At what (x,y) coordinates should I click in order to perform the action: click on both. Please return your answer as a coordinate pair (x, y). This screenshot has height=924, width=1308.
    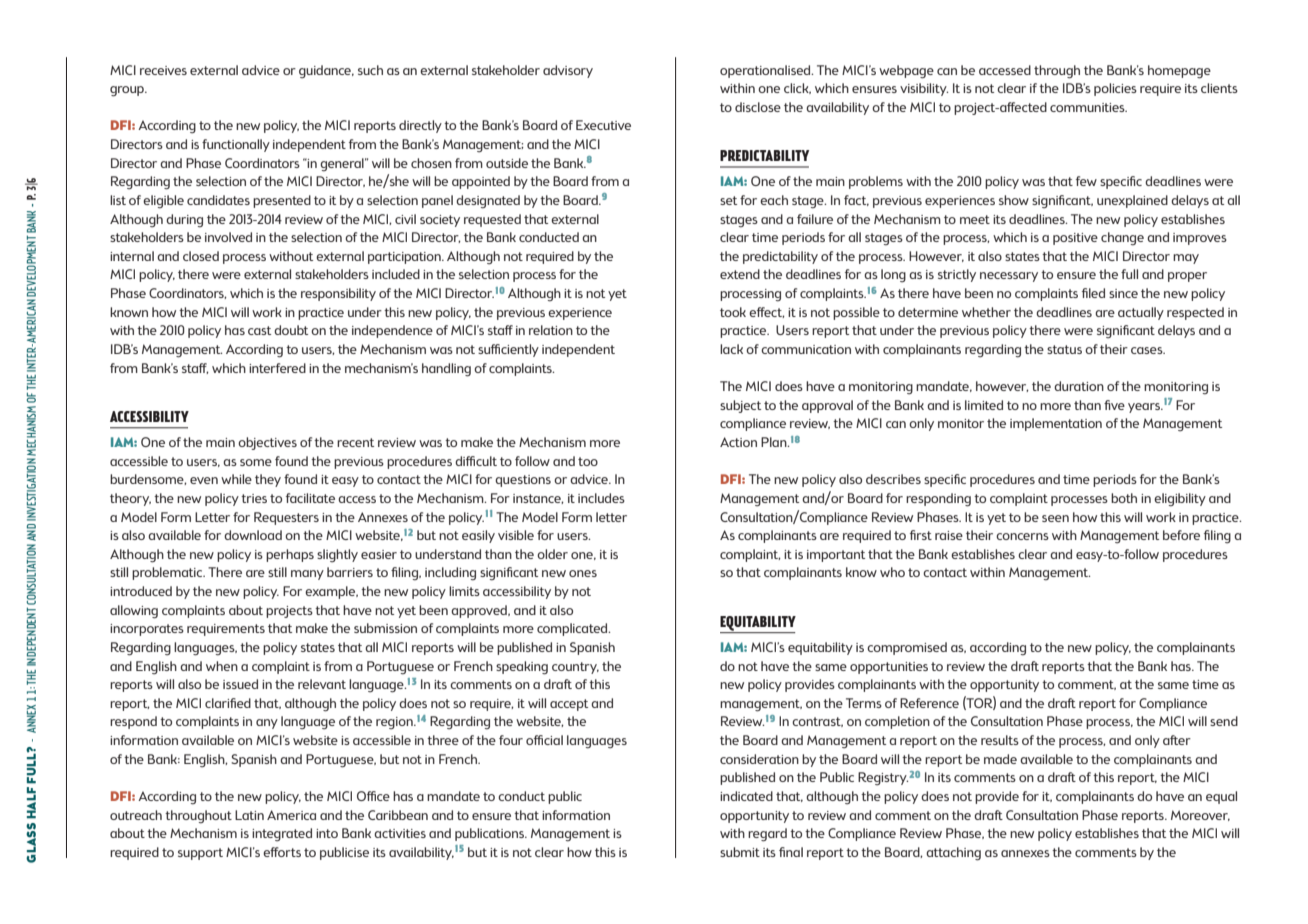
    Looking at the image, I should click on (1124, 498).
